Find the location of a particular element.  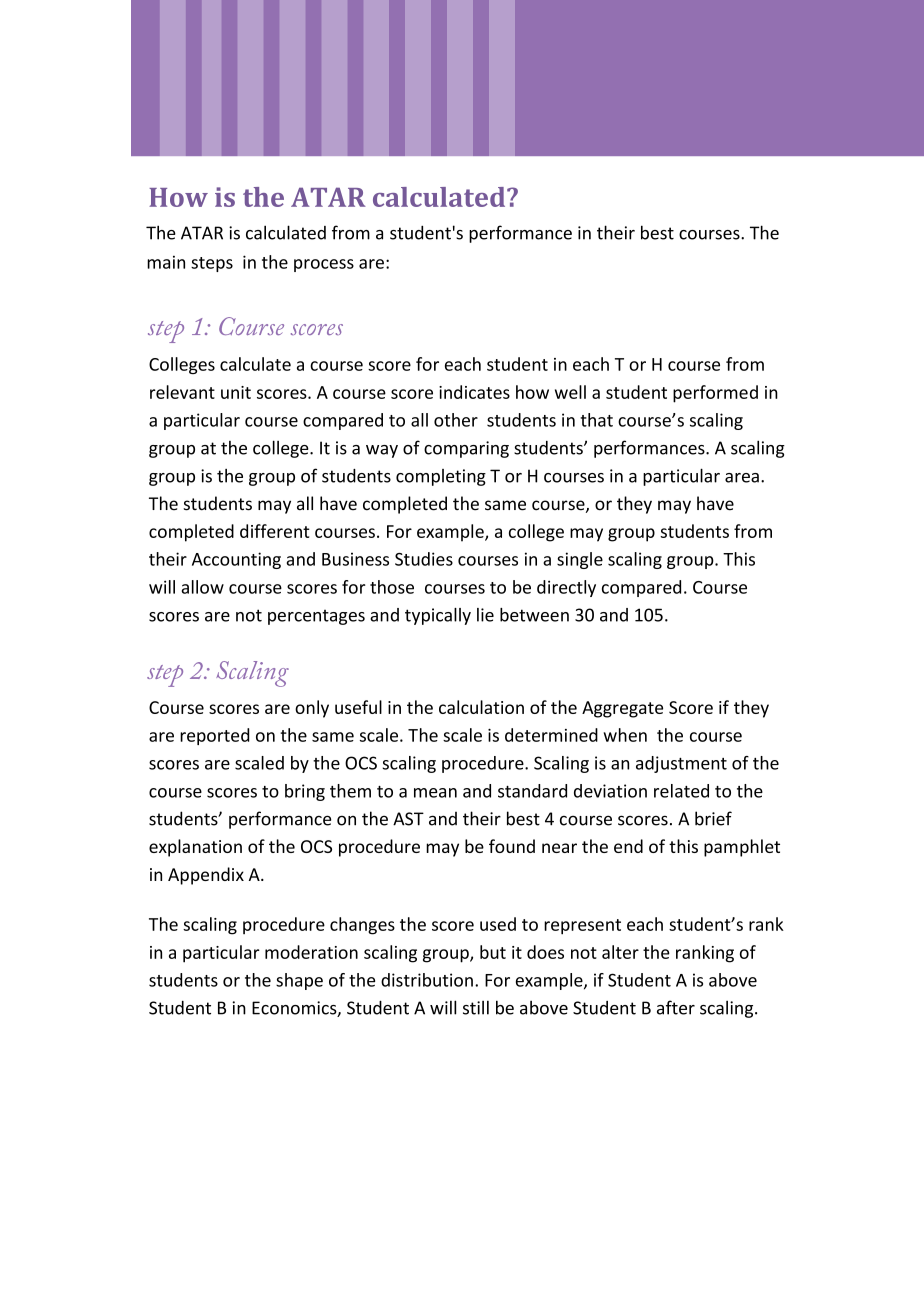

unit is located at coordinates (236, 392).
